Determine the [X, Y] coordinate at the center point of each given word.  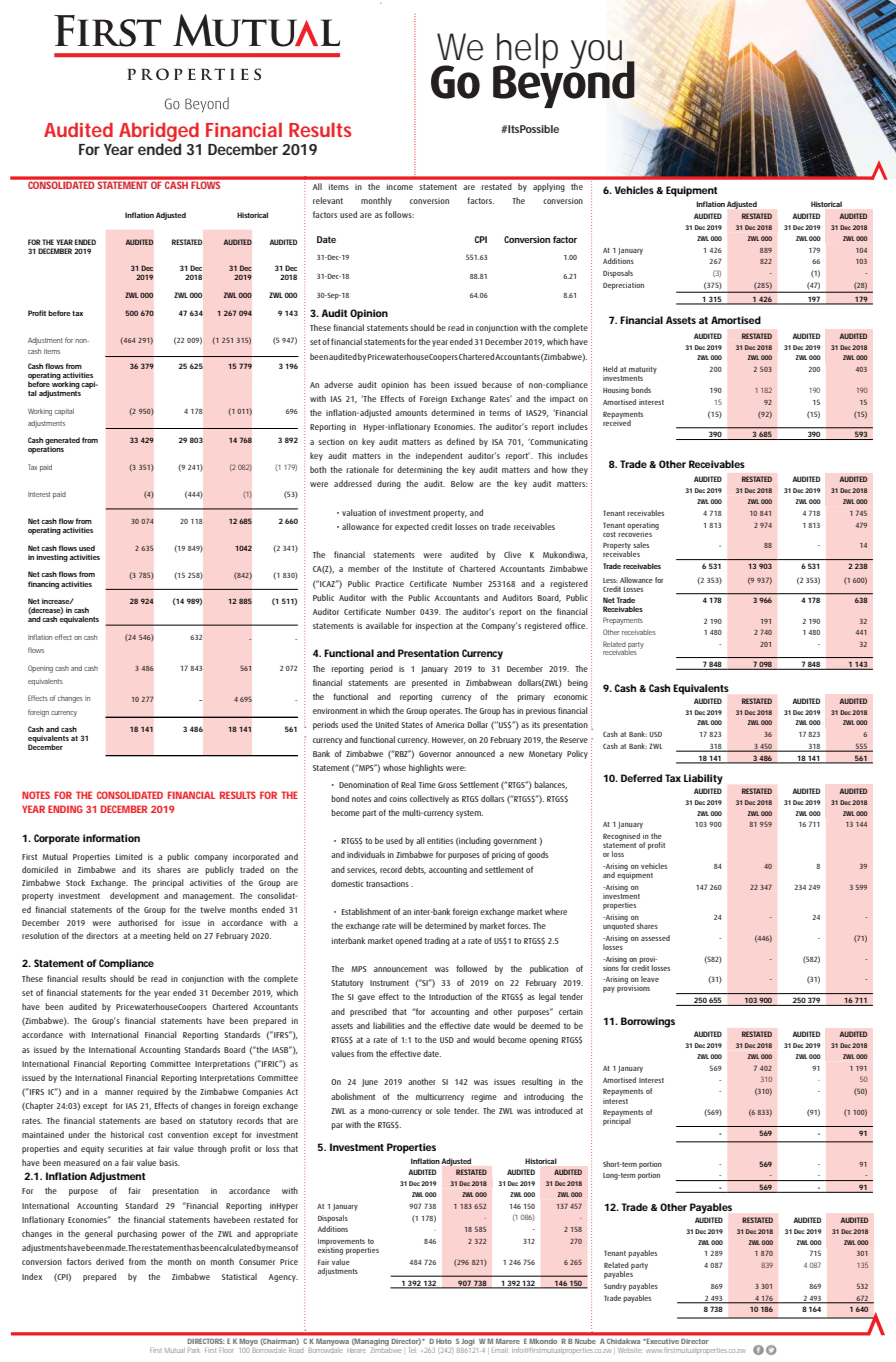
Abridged [159, 133]
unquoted [618, 926]
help [526, 52]
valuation [359, 512]
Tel [412, 1350]
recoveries [635, 533]
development [134, 896]
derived [110, 1261]
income [400, 187]
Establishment [366, 911]
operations [46, 450]
